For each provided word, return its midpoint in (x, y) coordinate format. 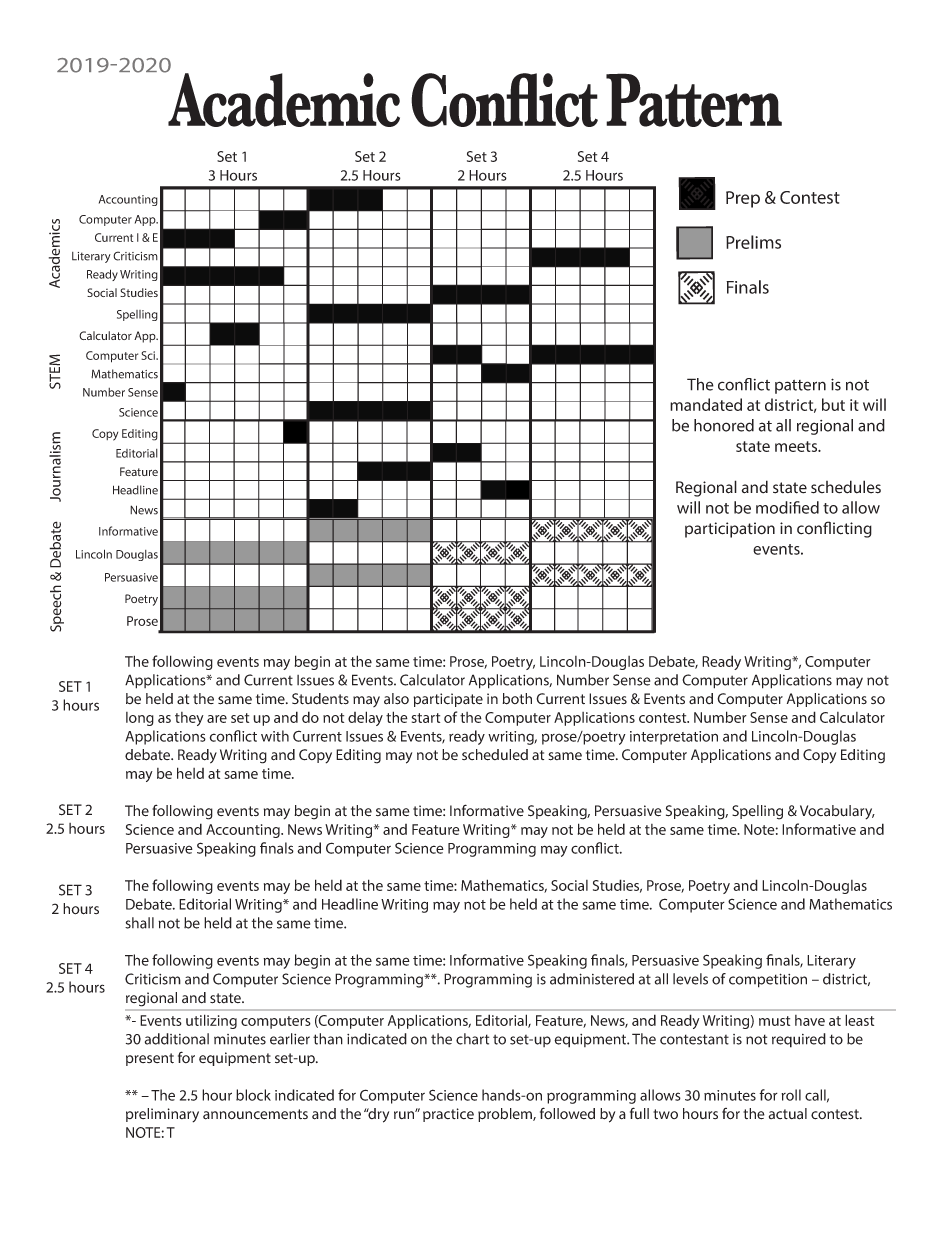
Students (320, 699)
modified (787, 507)
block (253, 1095)
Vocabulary (837, 812)
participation (730, 530)
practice (448, 1115)
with (275, 736)
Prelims (753, 242)
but (833, 404)
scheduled (495, 755)
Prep (743, 199)
